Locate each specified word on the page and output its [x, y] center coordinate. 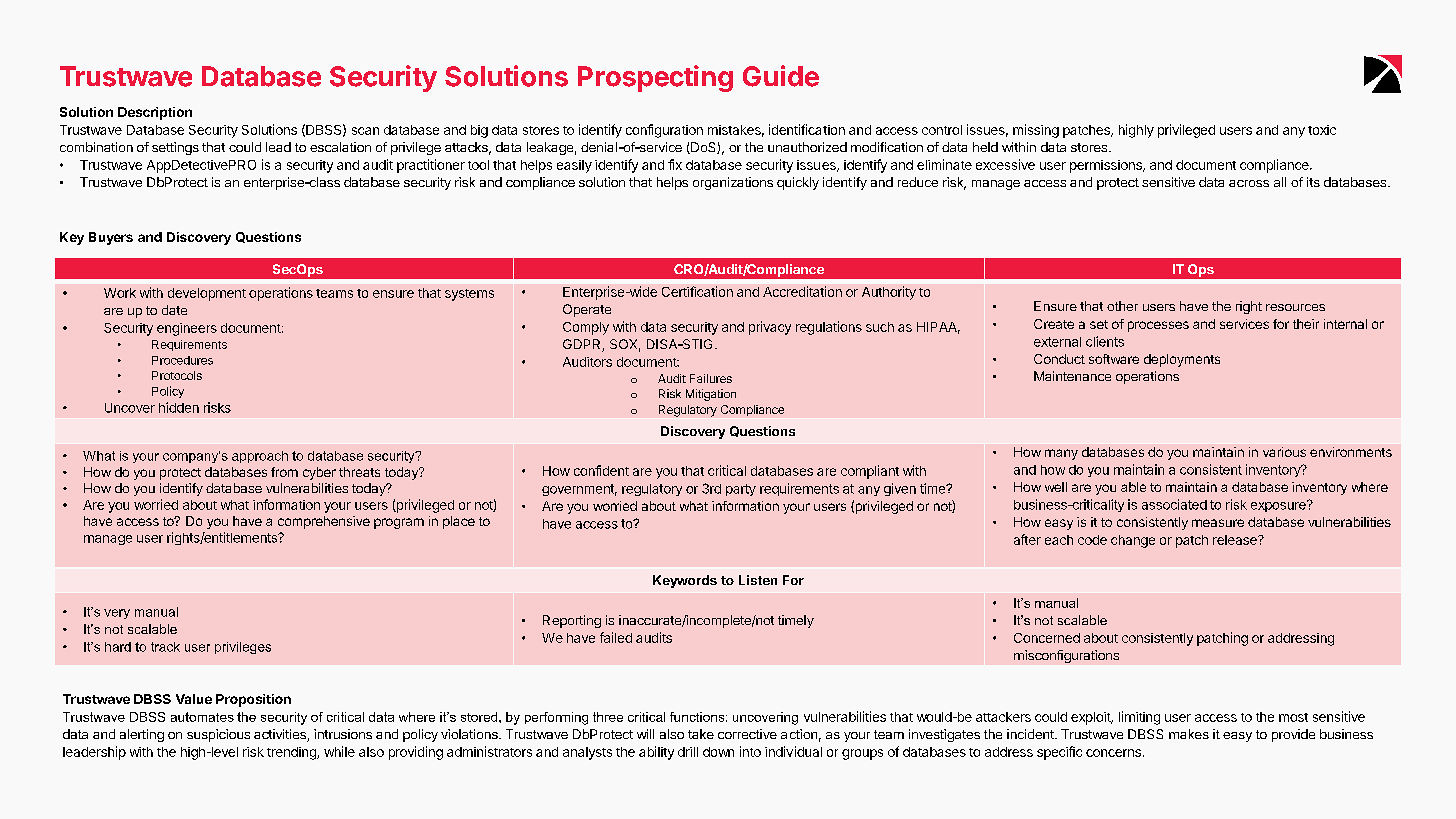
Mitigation [711, 395]
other [1122, 306]
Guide [781, 76]
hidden [179, 407]
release [1236, 540]
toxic [1322, 130]
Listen [758, 580]
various [1284, 452]
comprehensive [324, 522]
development [207, 294]
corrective [747, 734]
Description [155, 113]
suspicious [218, 735]
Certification [697, 291]
